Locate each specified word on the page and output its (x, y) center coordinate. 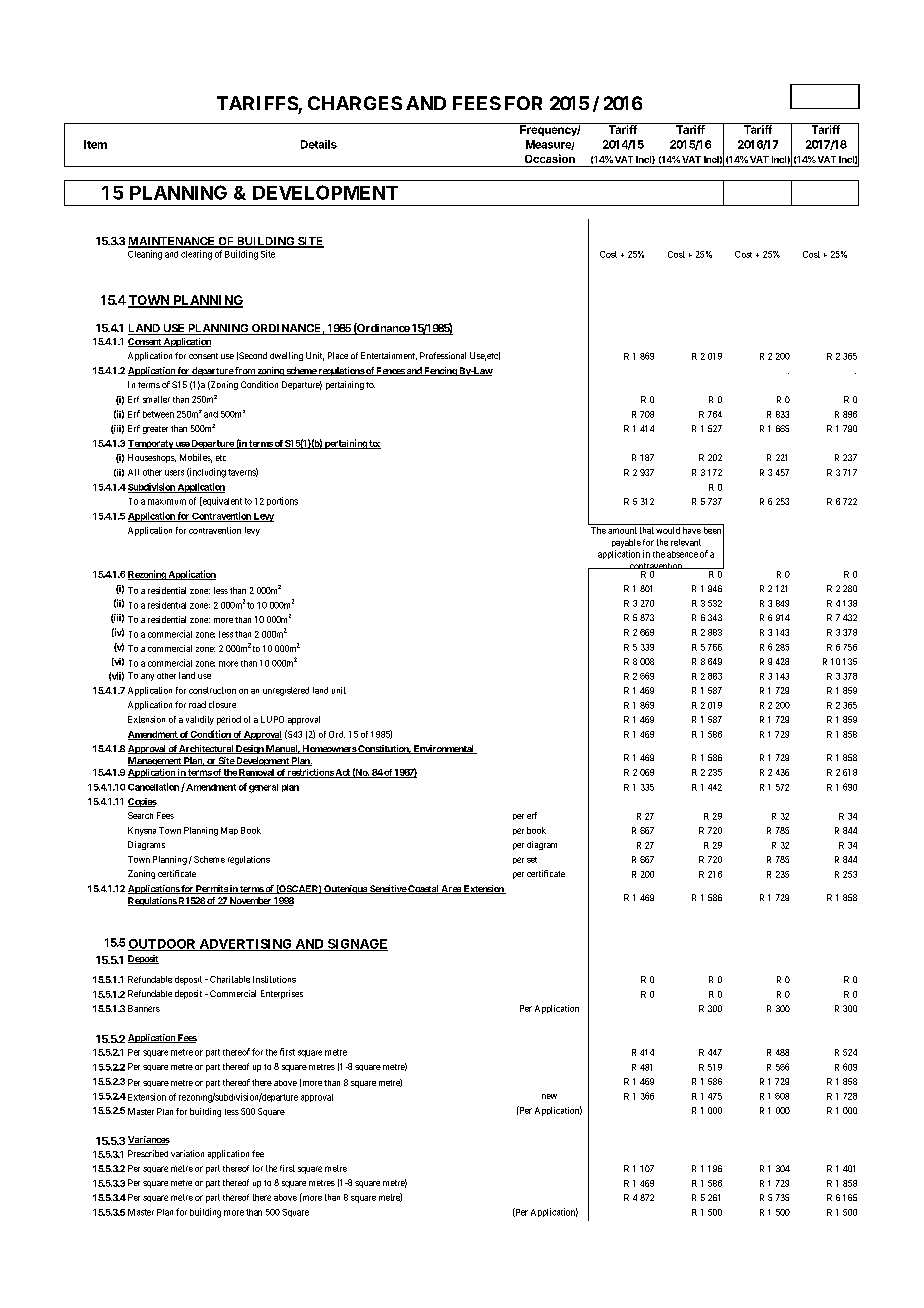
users (174, 473)
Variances (149, 1140)
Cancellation (153, 787)
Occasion (550, 158)
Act (343, 773)
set (532, 860)
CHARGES (355, 103)
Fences (390, 371)
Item (95, 144)
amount (622, 530)
